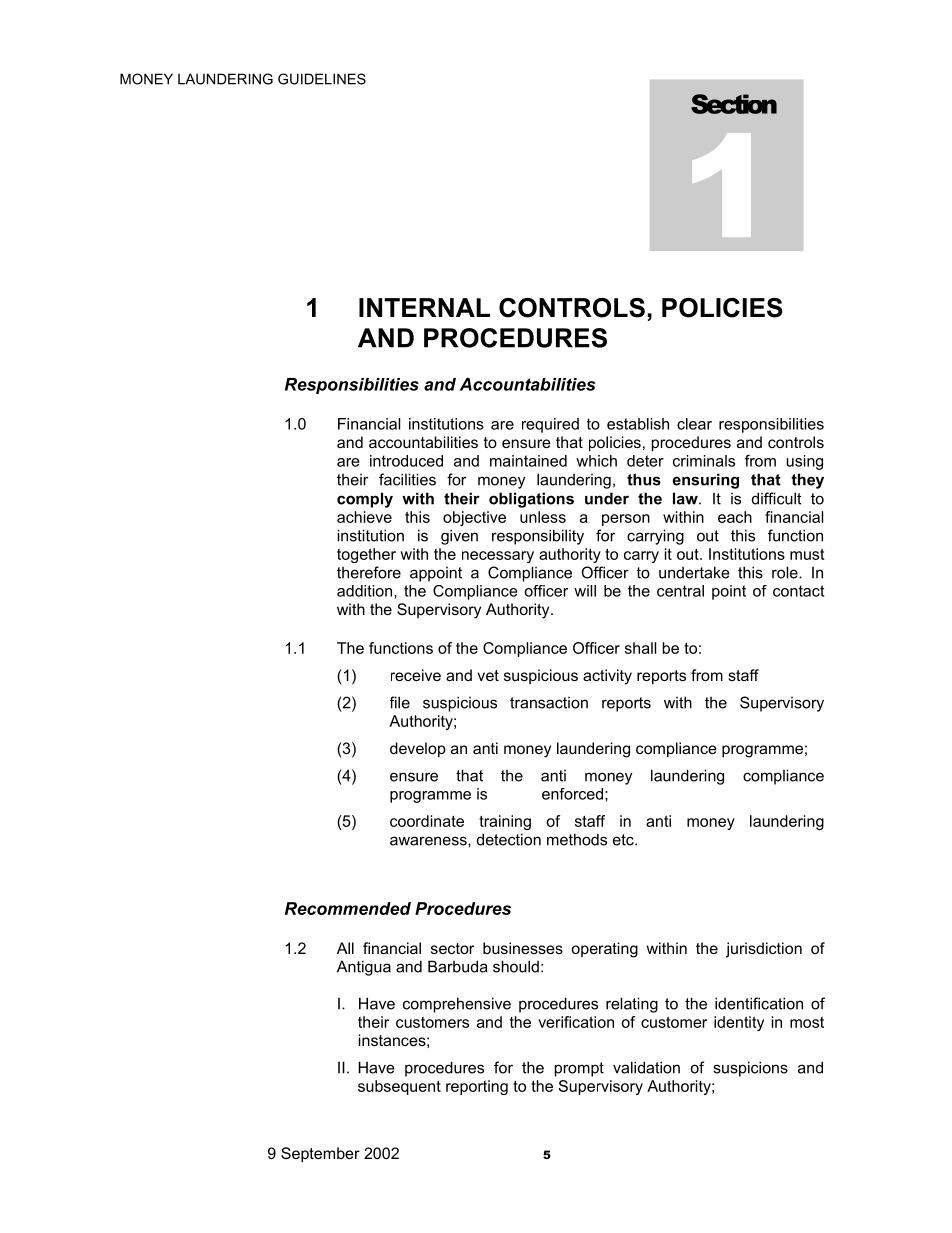  I want to click on INTERNAL, so click(424, 307).
